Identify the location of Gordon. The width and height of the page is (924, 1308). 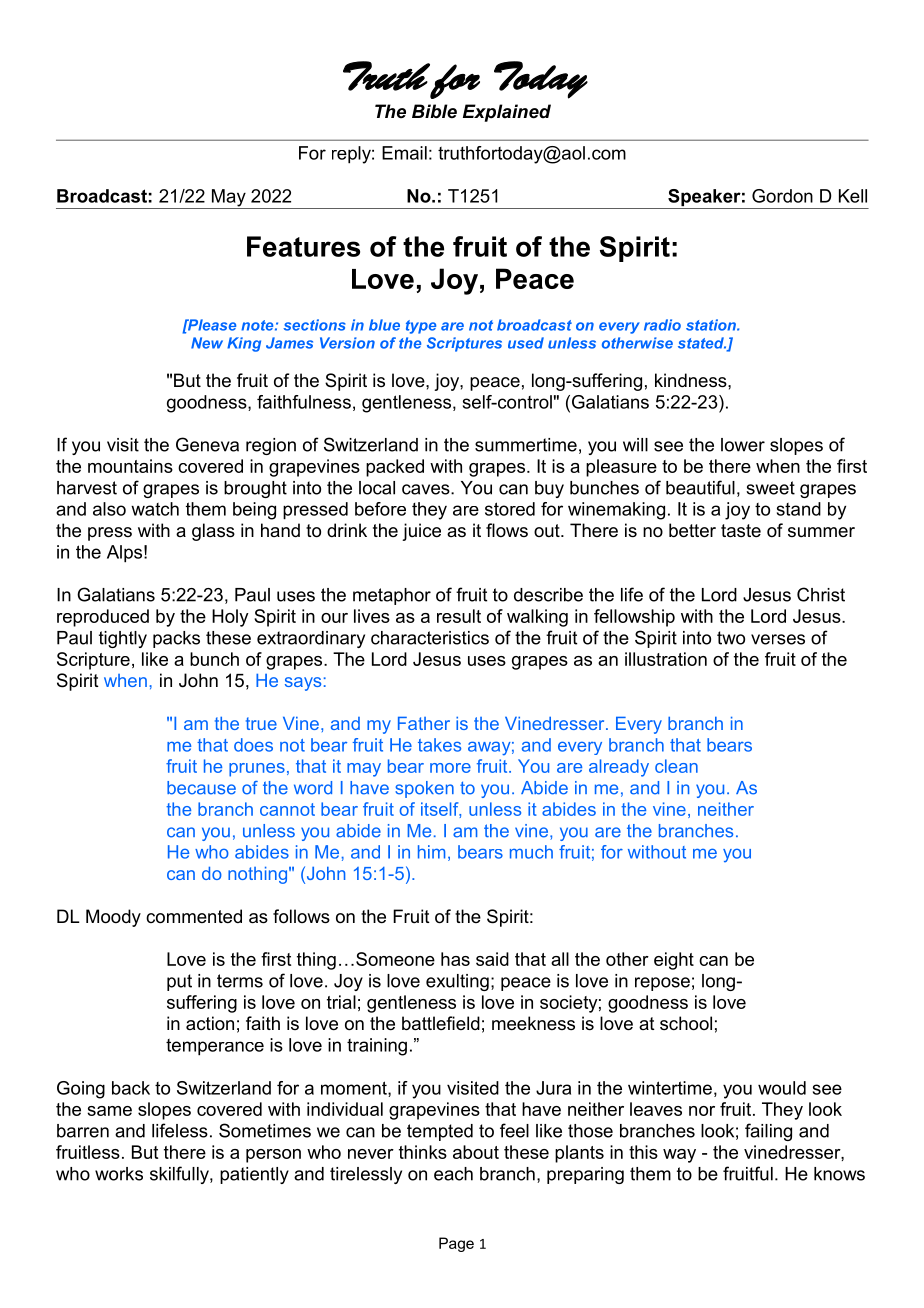
(782, 196).
